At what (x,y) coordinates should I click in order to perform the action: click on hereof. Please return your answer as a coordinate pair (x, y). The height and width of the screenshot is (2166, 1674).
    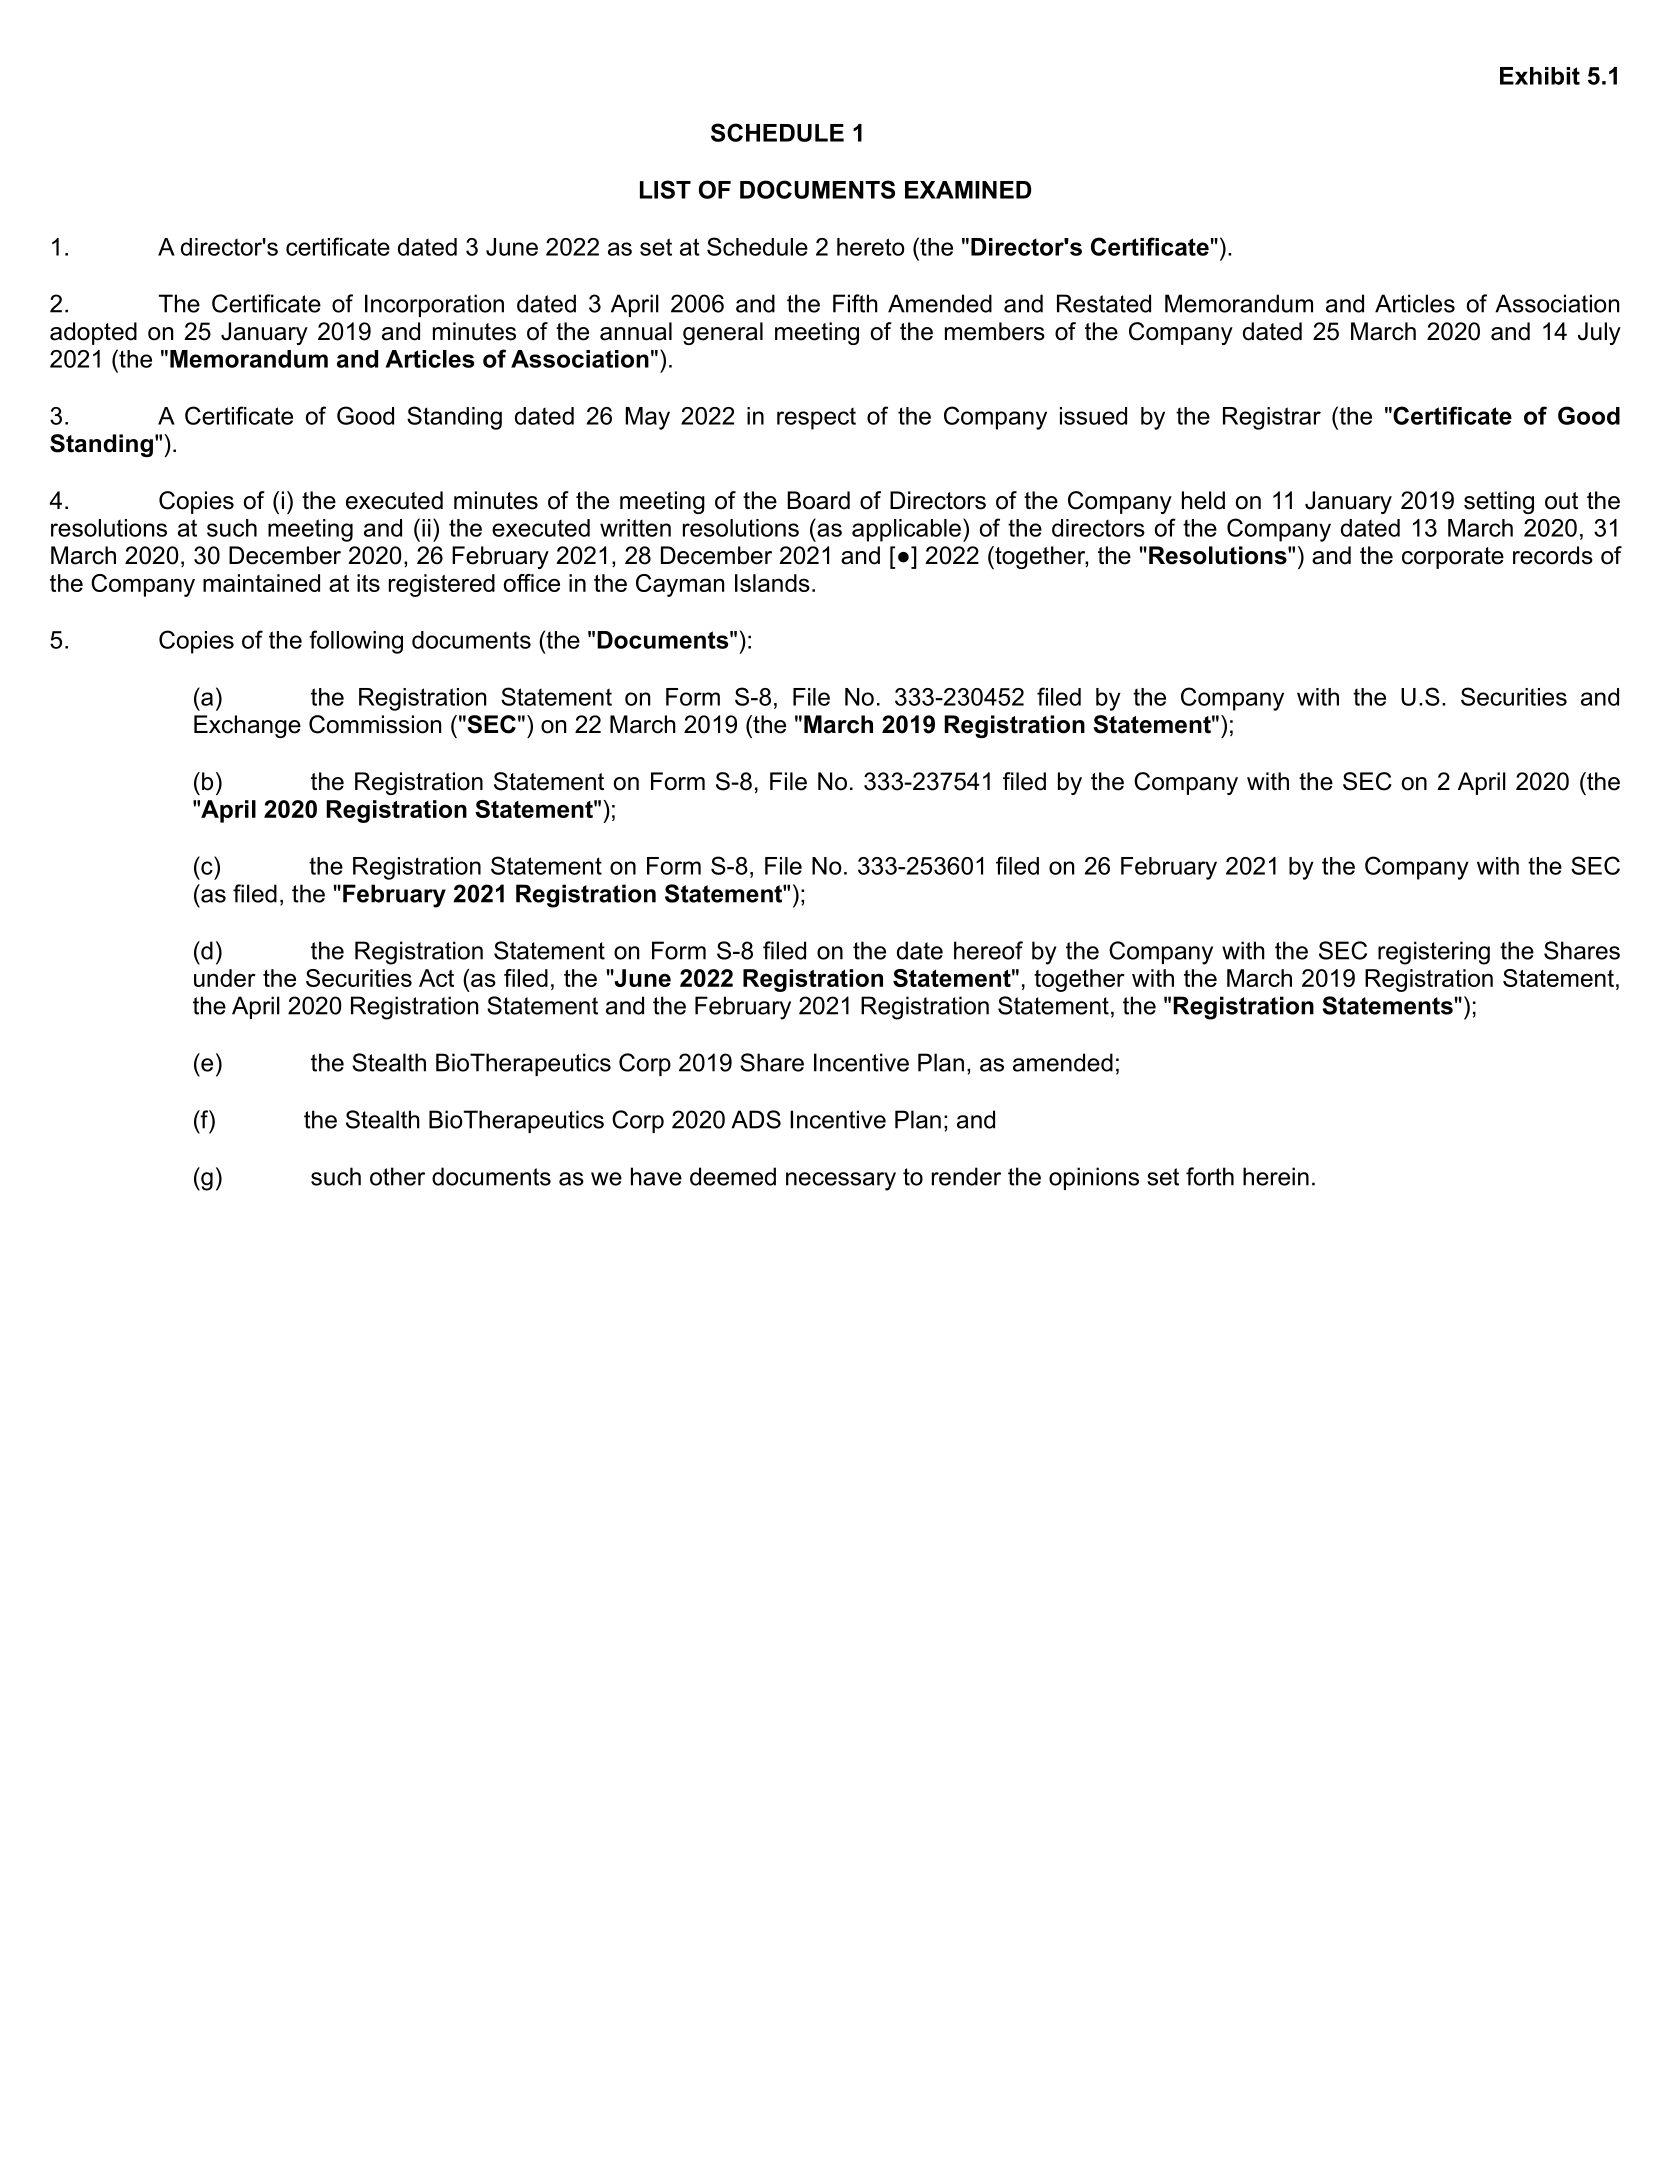
    Looking at the image, I should click on (988, 950).
